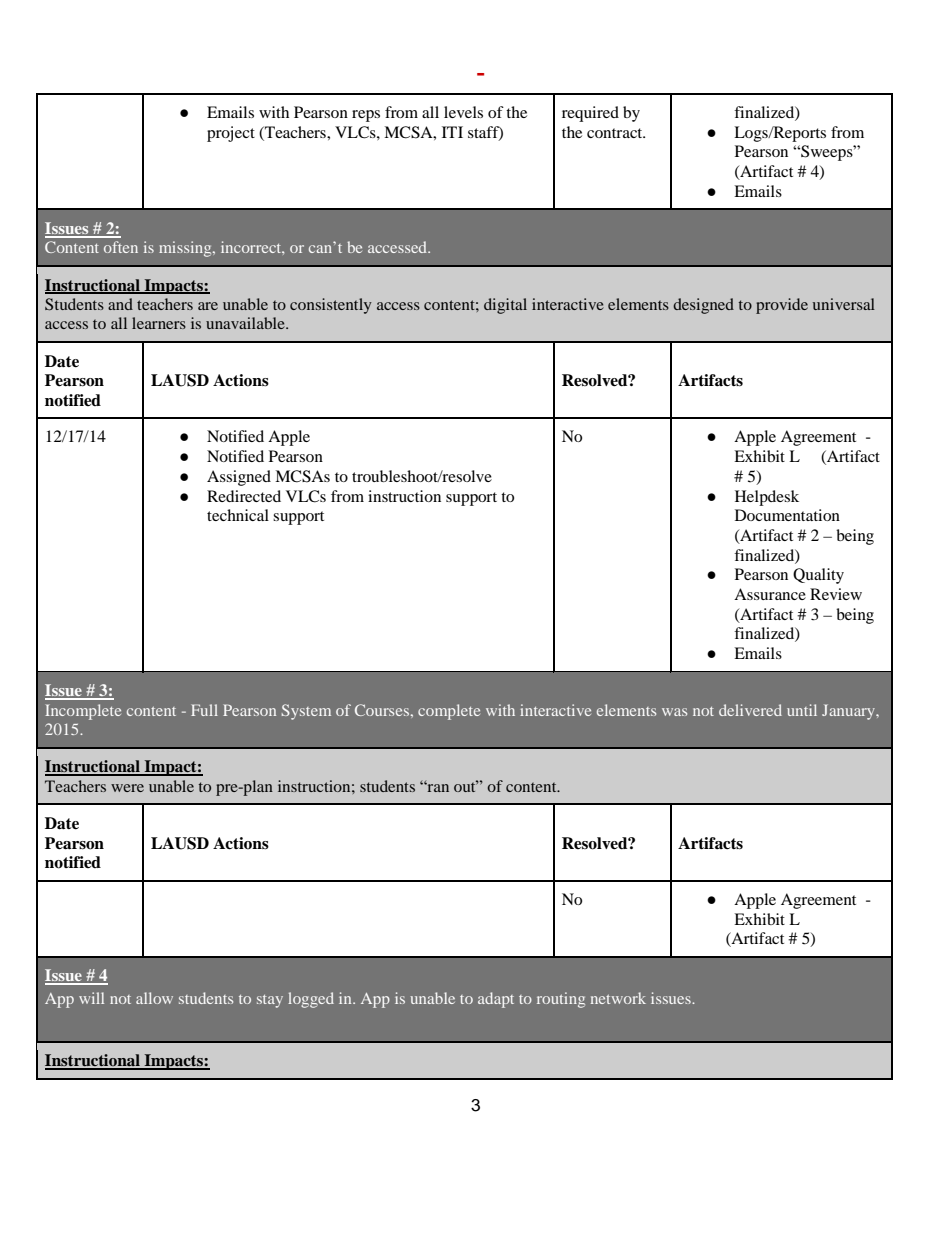 This document has height=1233, width=952. I want to click on Assurance, so click(770, 594).
